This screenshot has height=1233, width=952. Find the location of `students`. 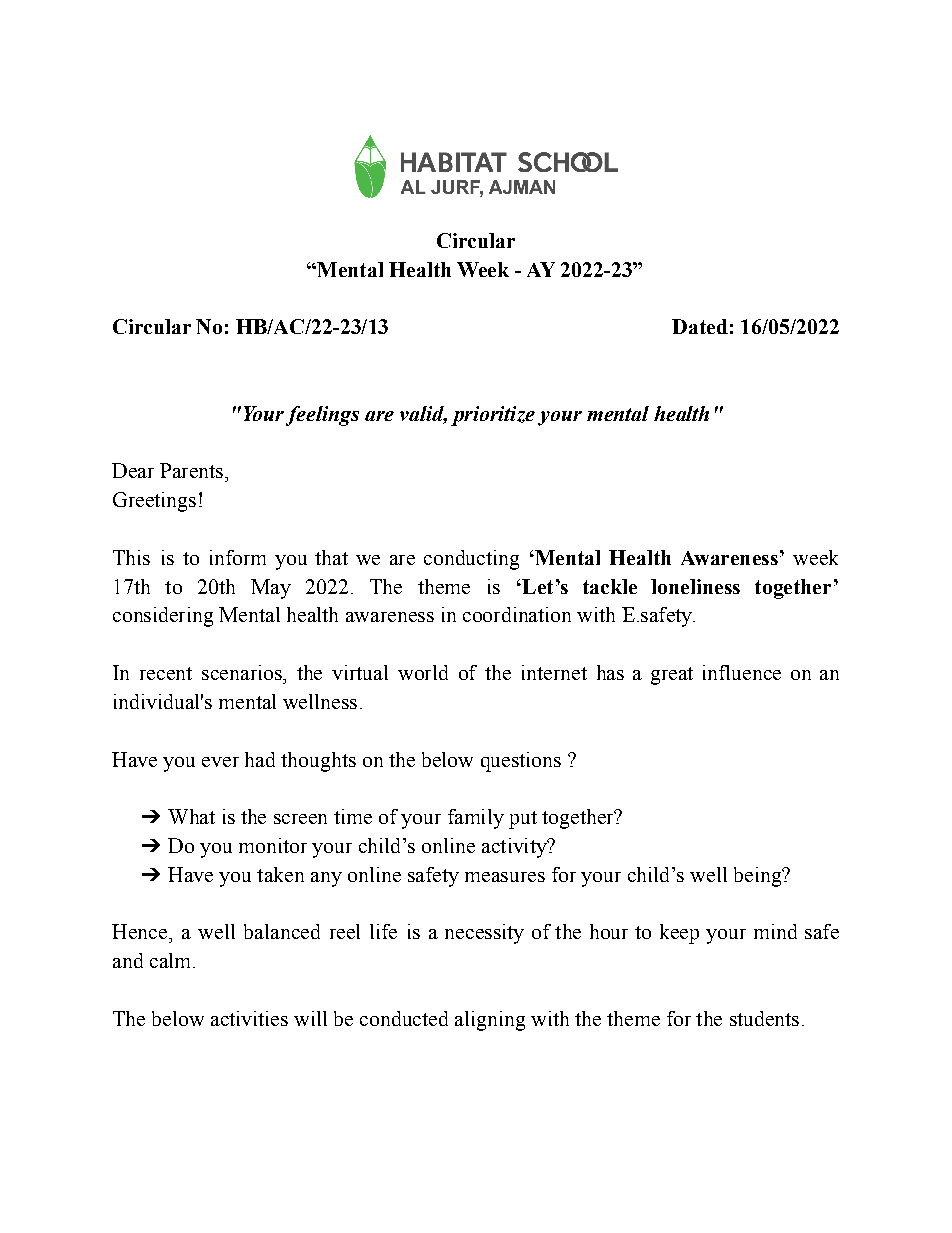

students is located at coordinates (764, 1018).
